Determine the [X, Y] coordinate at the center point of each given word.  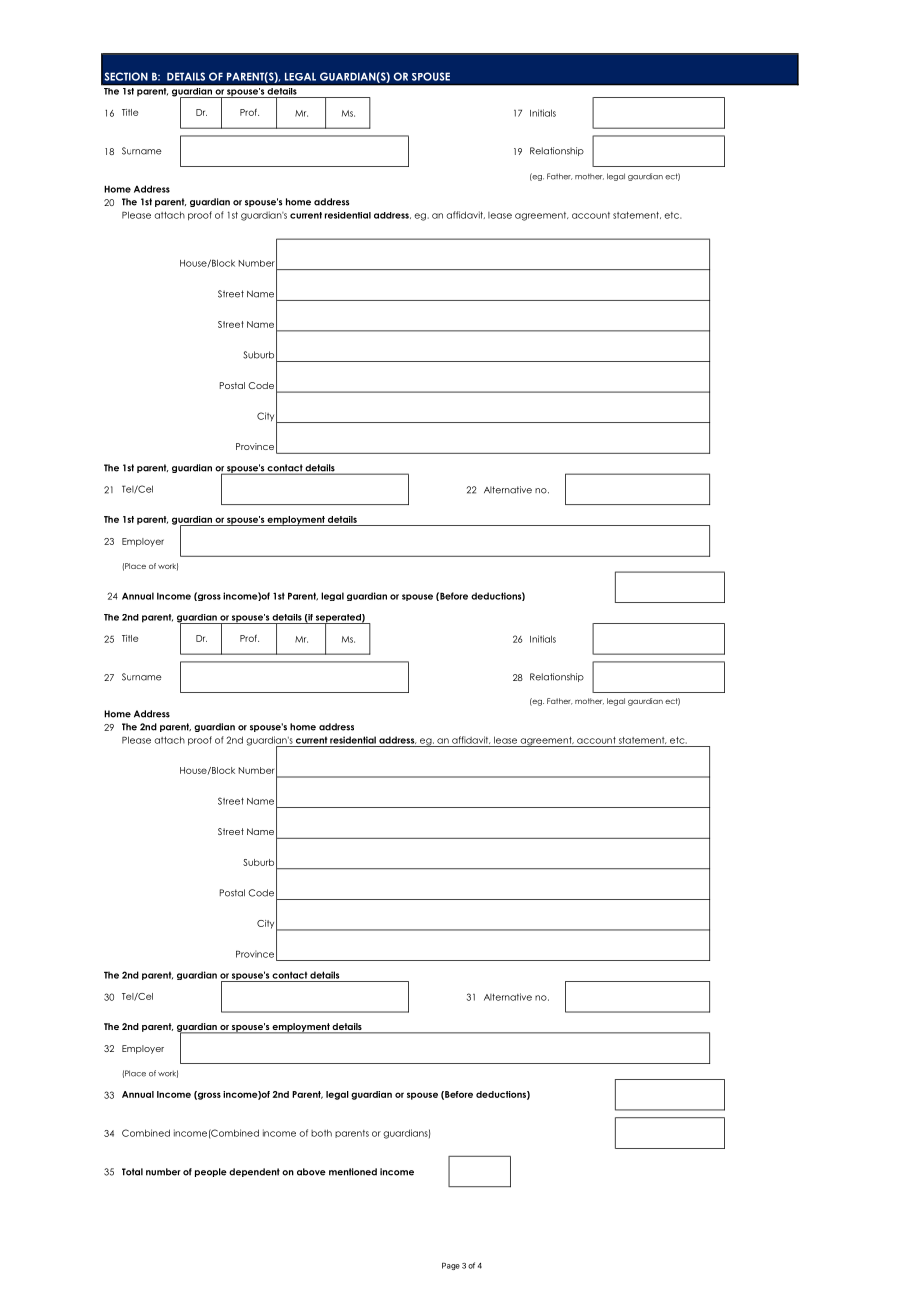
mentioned [353, 1172]
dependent [254, 1172]
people [211, 1172]
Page [451, 1266]
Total [132, 1172]
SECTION [126, 76]
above [311, 1172]
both [321, 1133]
